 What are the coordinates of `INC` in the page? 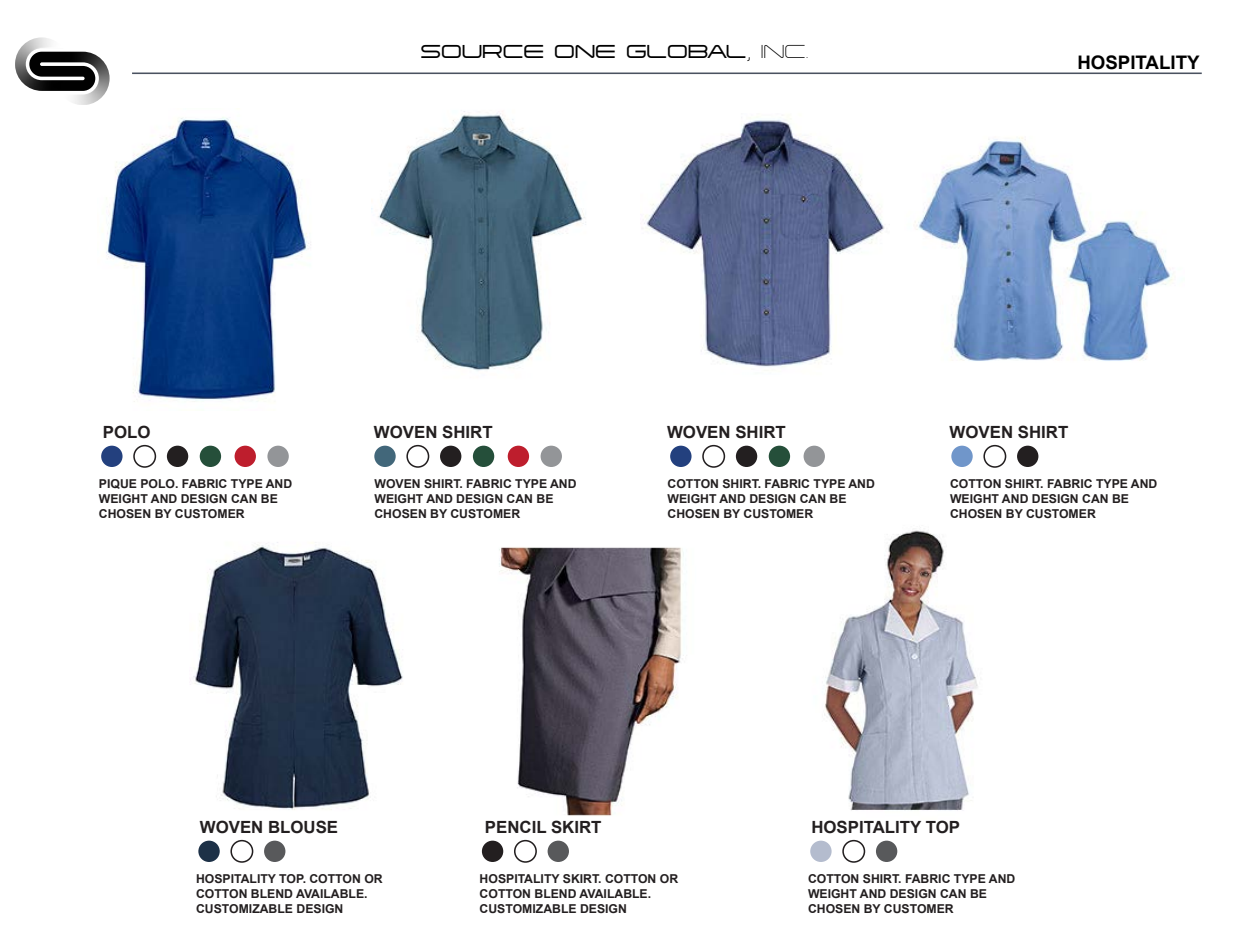 It's located at (784, 51).
